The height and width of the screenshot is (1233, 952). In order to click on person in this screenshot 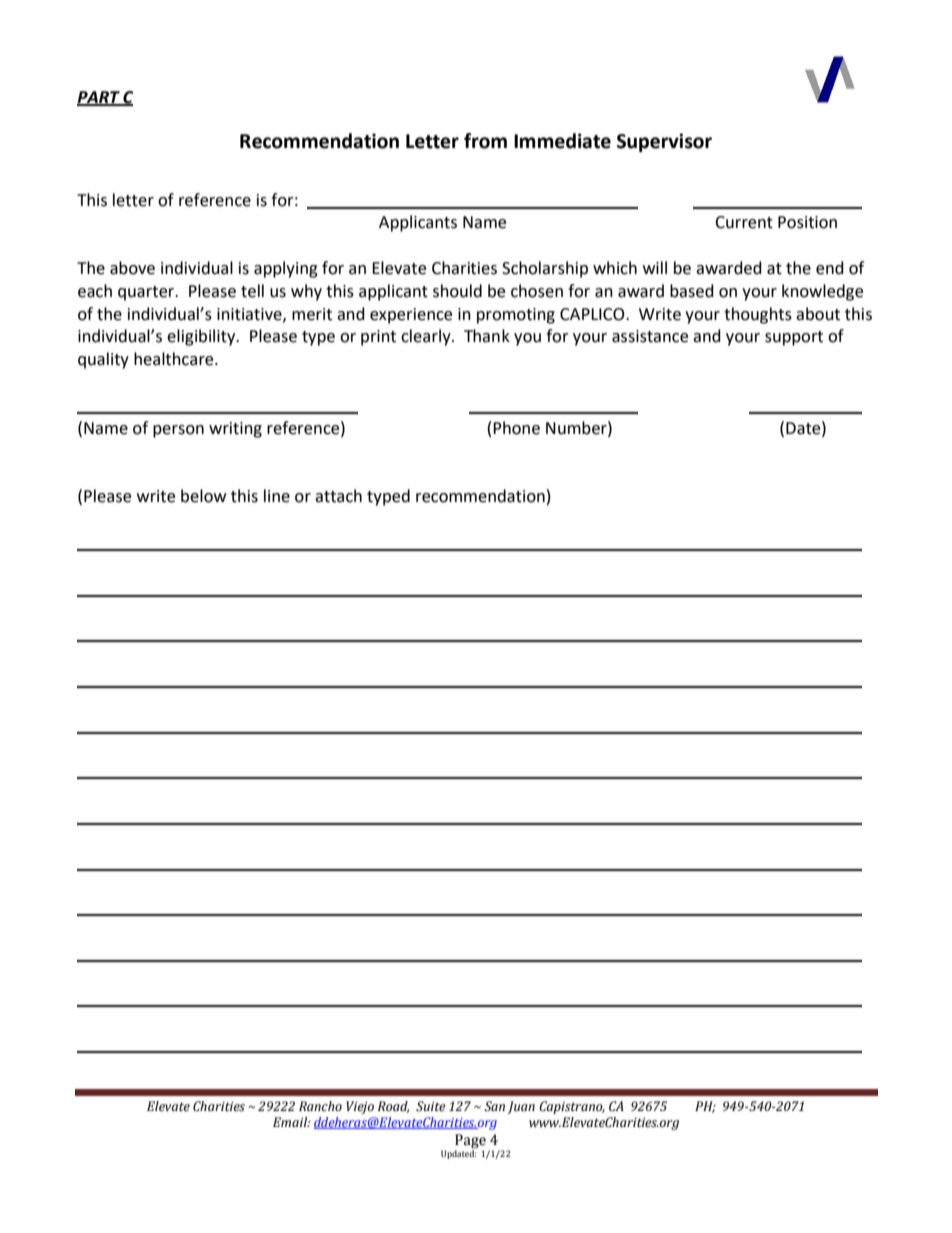, I will do `click(178, 431)`.
